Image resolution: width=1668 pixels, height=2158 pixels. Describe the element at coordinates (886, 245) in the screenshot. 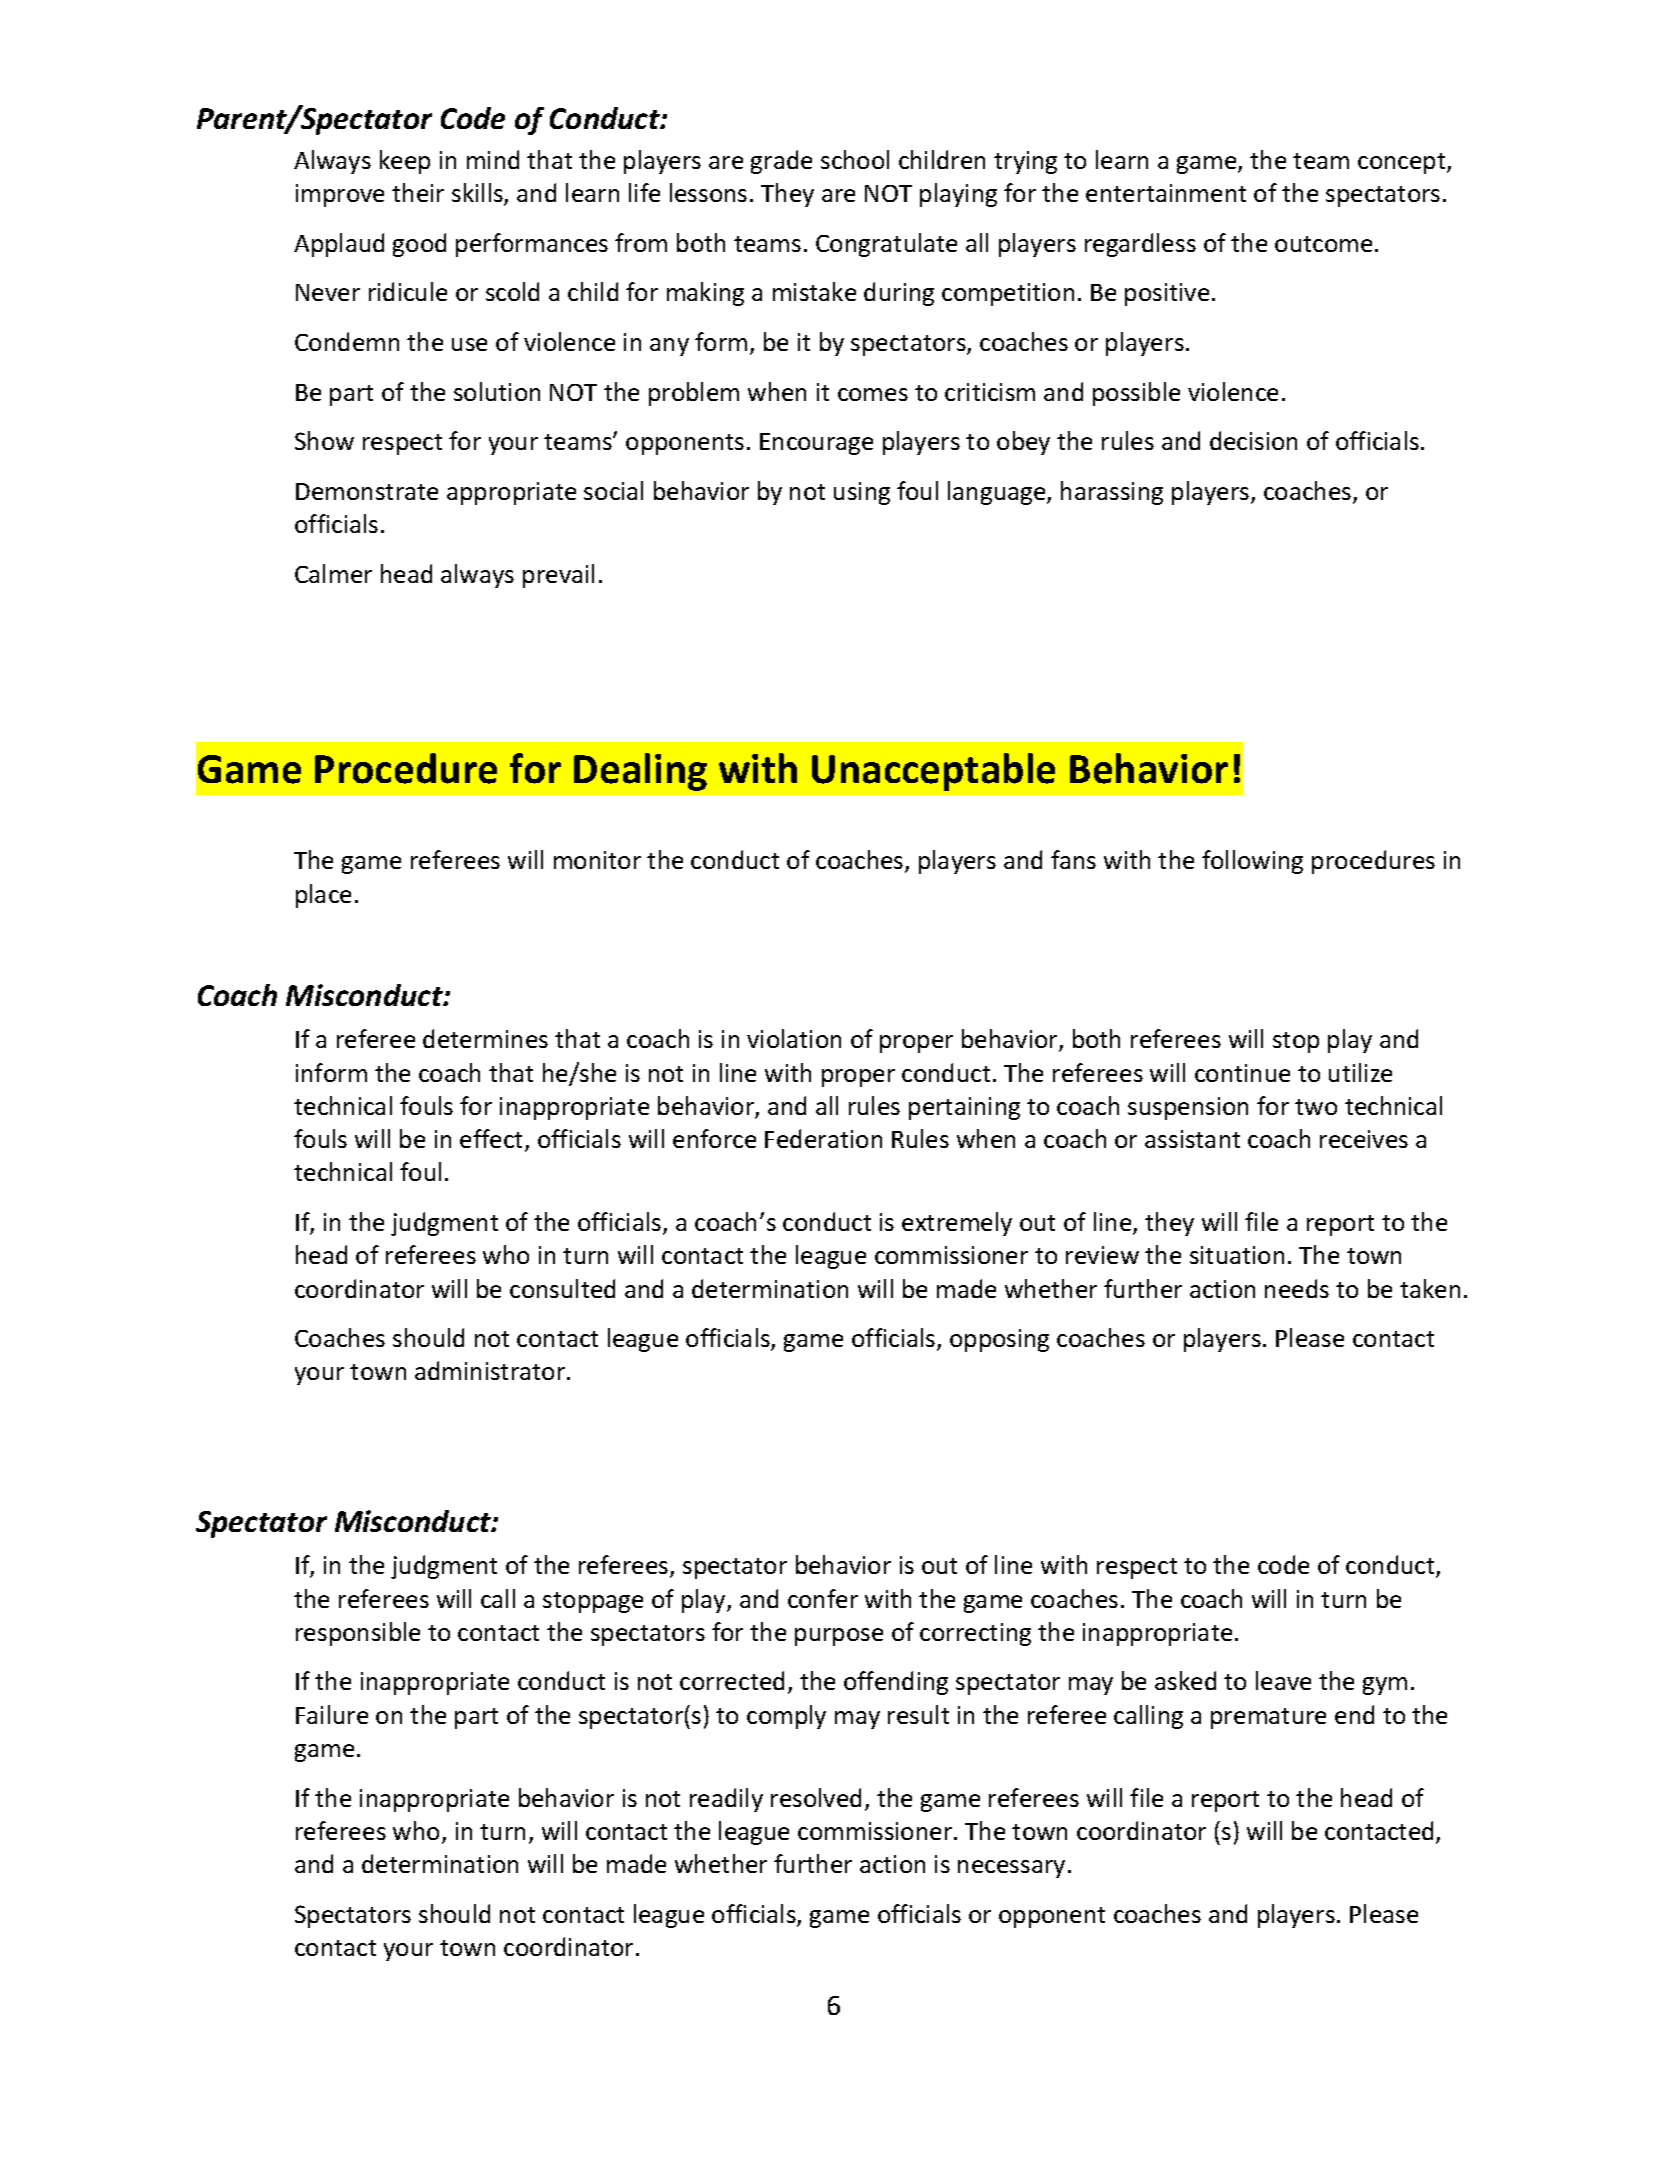

I see `Congratulate` at that location.
